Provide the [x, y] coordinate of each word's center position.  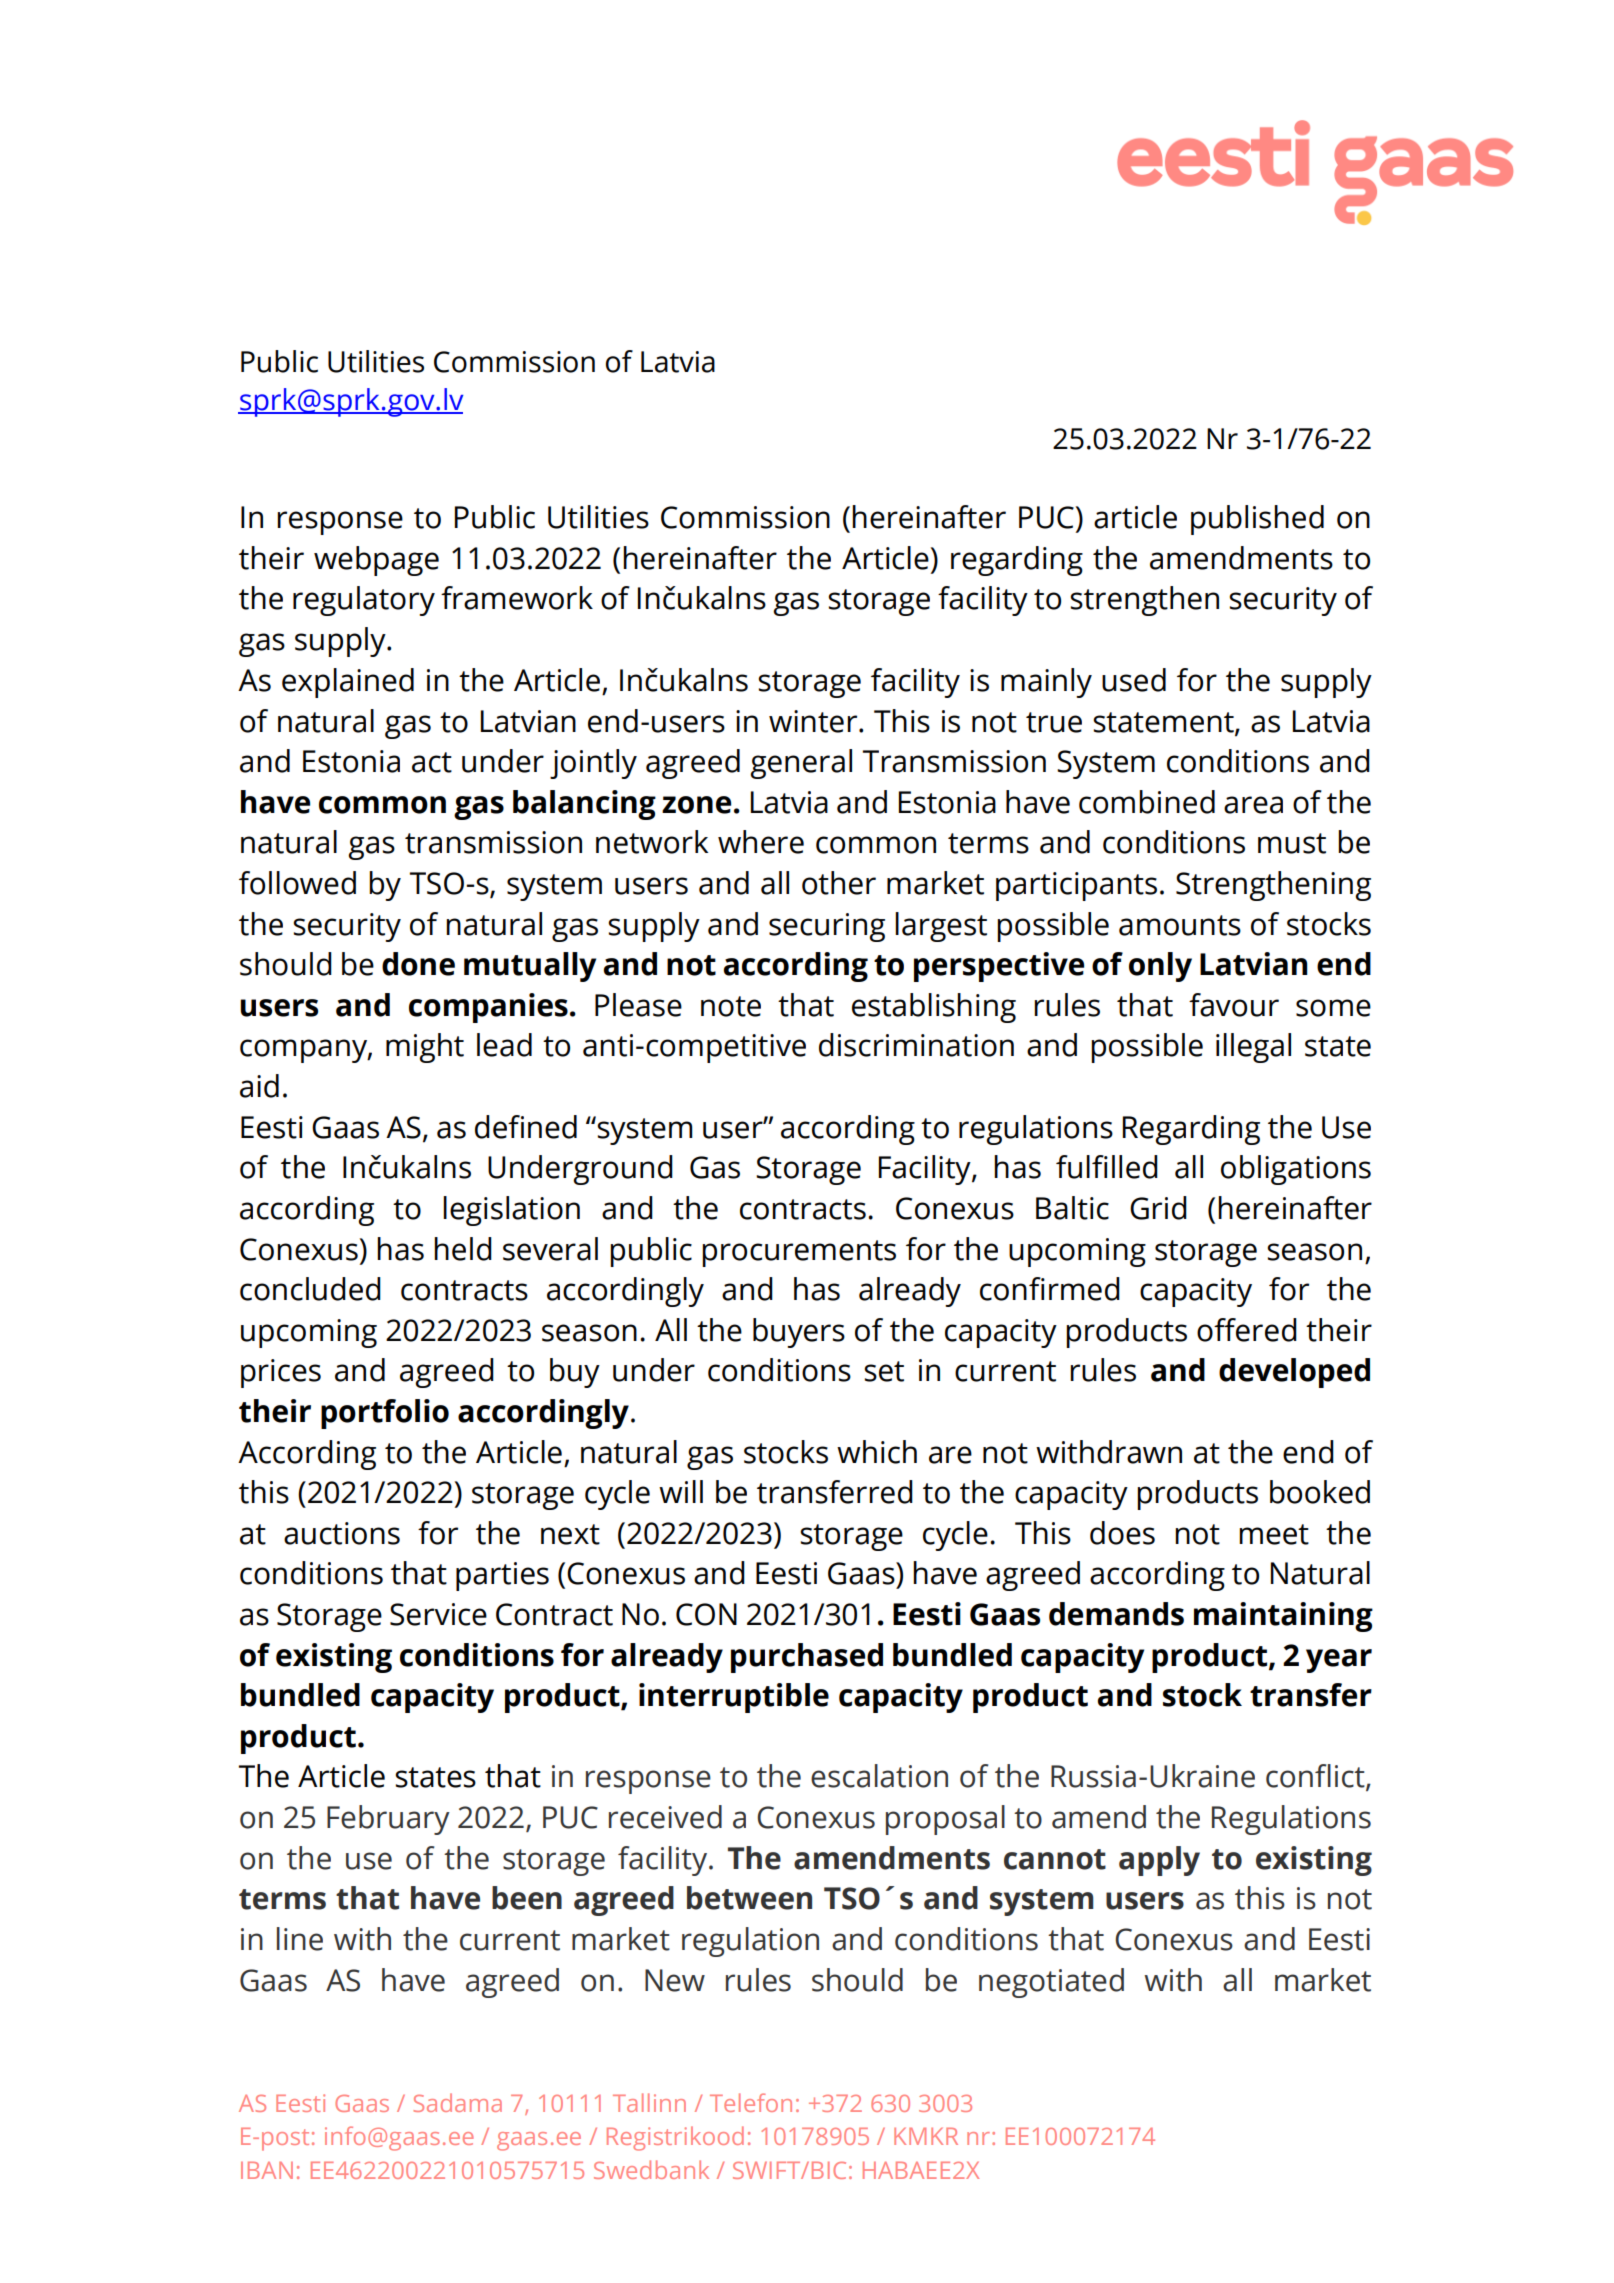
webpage [376, 561]
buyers [799, 1333]
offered [1247, 1330]
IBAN [267, 2170]
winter [814, 721]
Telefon [751, 2102]
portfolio [385, 1414]
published [1257, 520]
